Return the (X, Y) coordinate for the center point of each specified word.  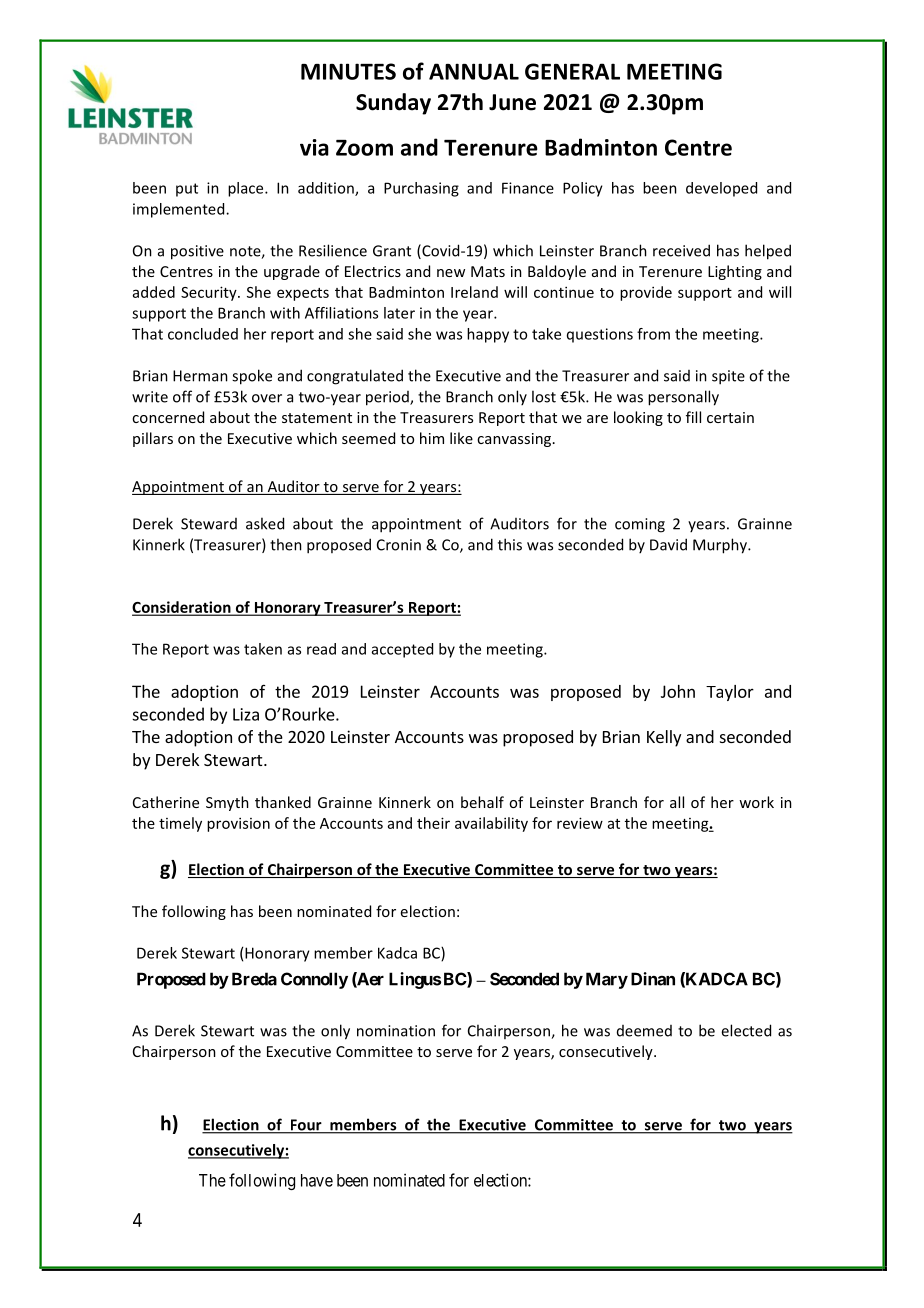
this (510, 544)
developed (721, 189)
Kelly (664, 738)
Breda (254, 979)
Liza (246, 714)
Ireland (474, 292)
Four (306, 1126)
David (668, 544)
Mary (607, 980)
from (653, 334)
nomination (396, 1031)
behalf (482, 802)
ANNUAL (474, 71)
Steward (209, 524)
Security (210, 293)
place (247, 189)
